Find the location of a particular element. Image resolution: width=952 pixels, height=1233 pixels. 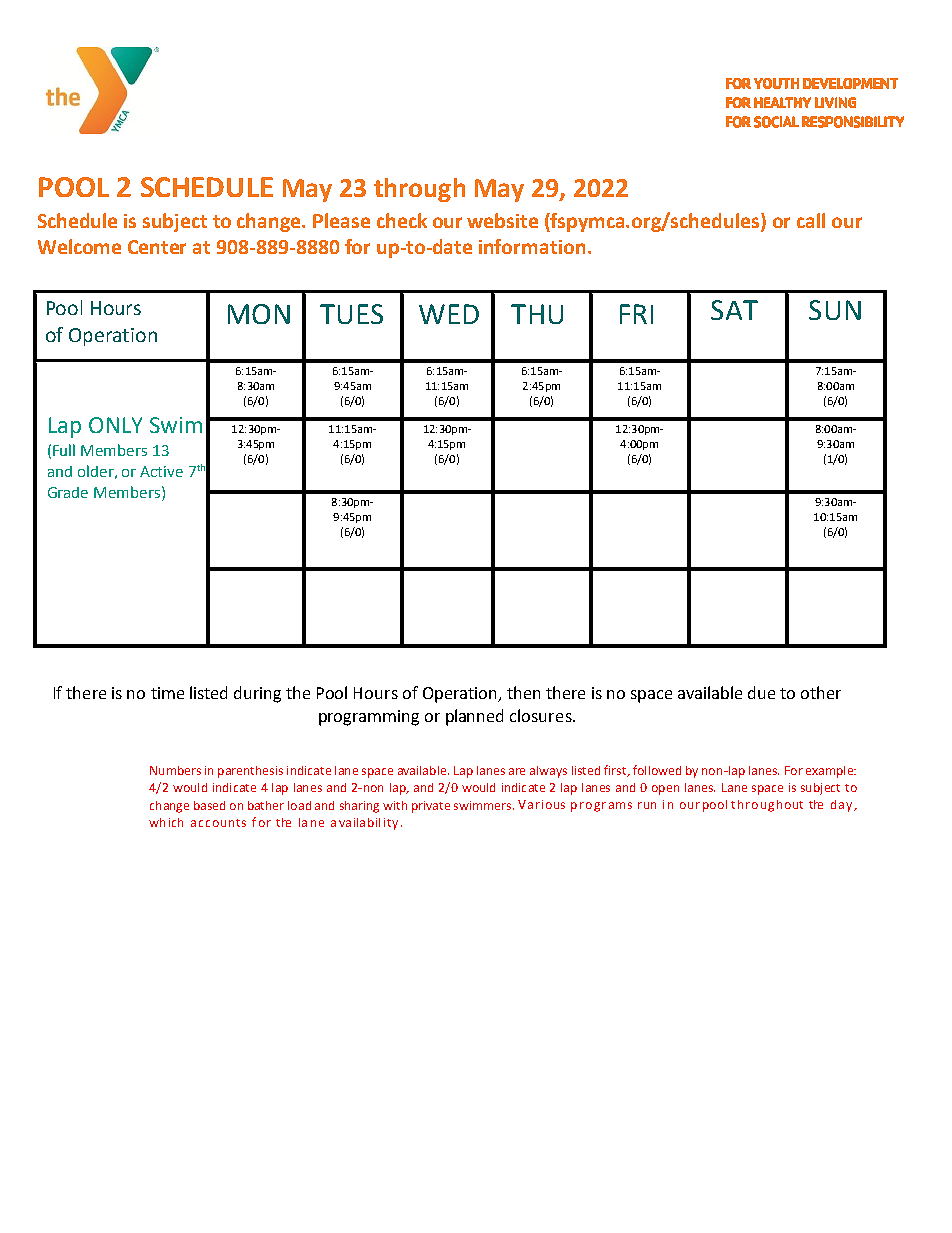

call is located at coordinates (811, 220).
